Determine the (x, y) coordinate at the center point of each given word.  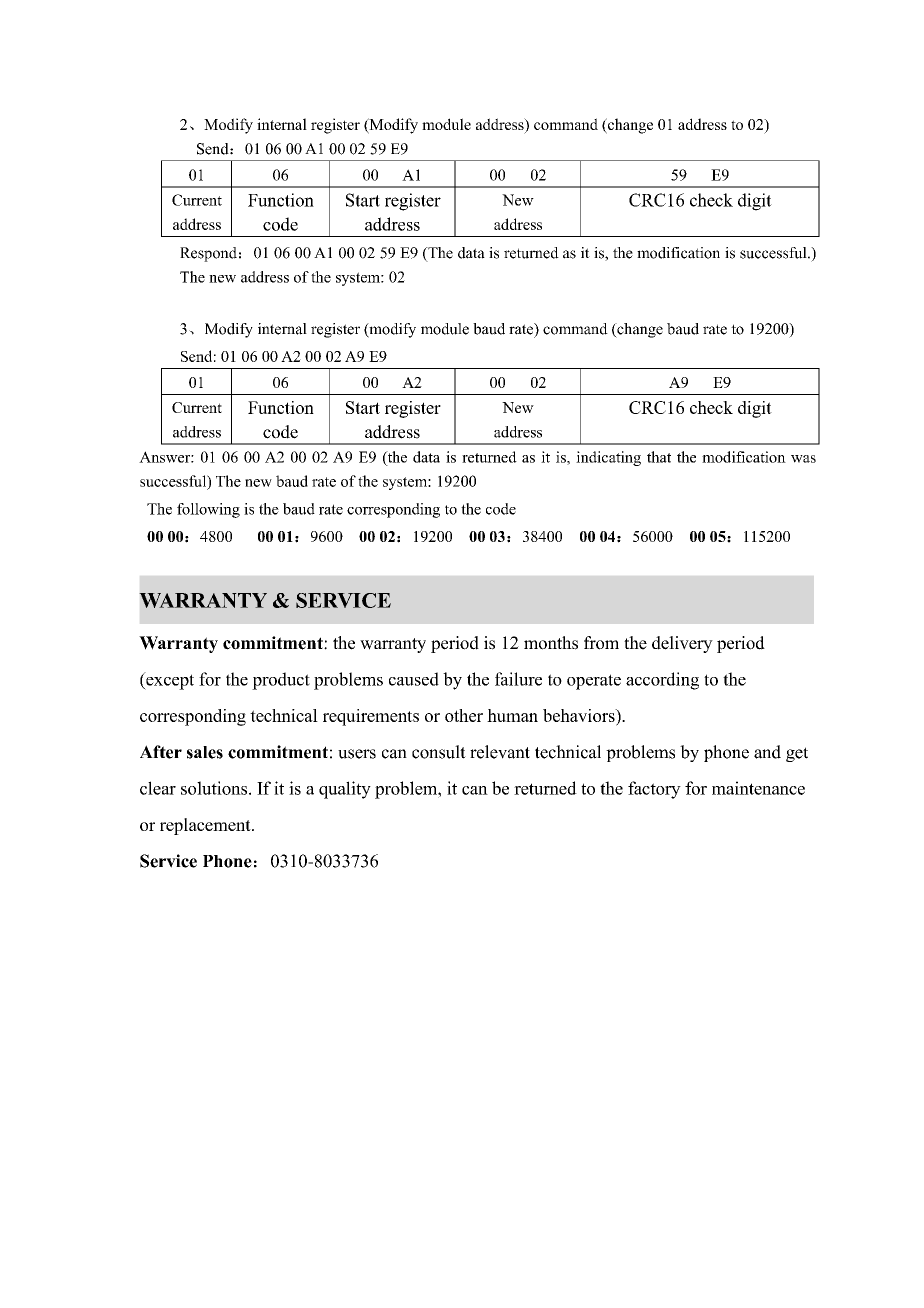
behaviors (580, 715)
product (281, 681)
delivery (682, 644)
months (551, 643)
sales (205, 752)
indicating (608, 458)
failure (518, 679)
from (601, 643)
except (169, 681)
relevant (500, 752)
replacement (206, 826)
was (803, 459)
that (659, 457)
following (208, 510)
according (662, 681)
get (797, 754)
